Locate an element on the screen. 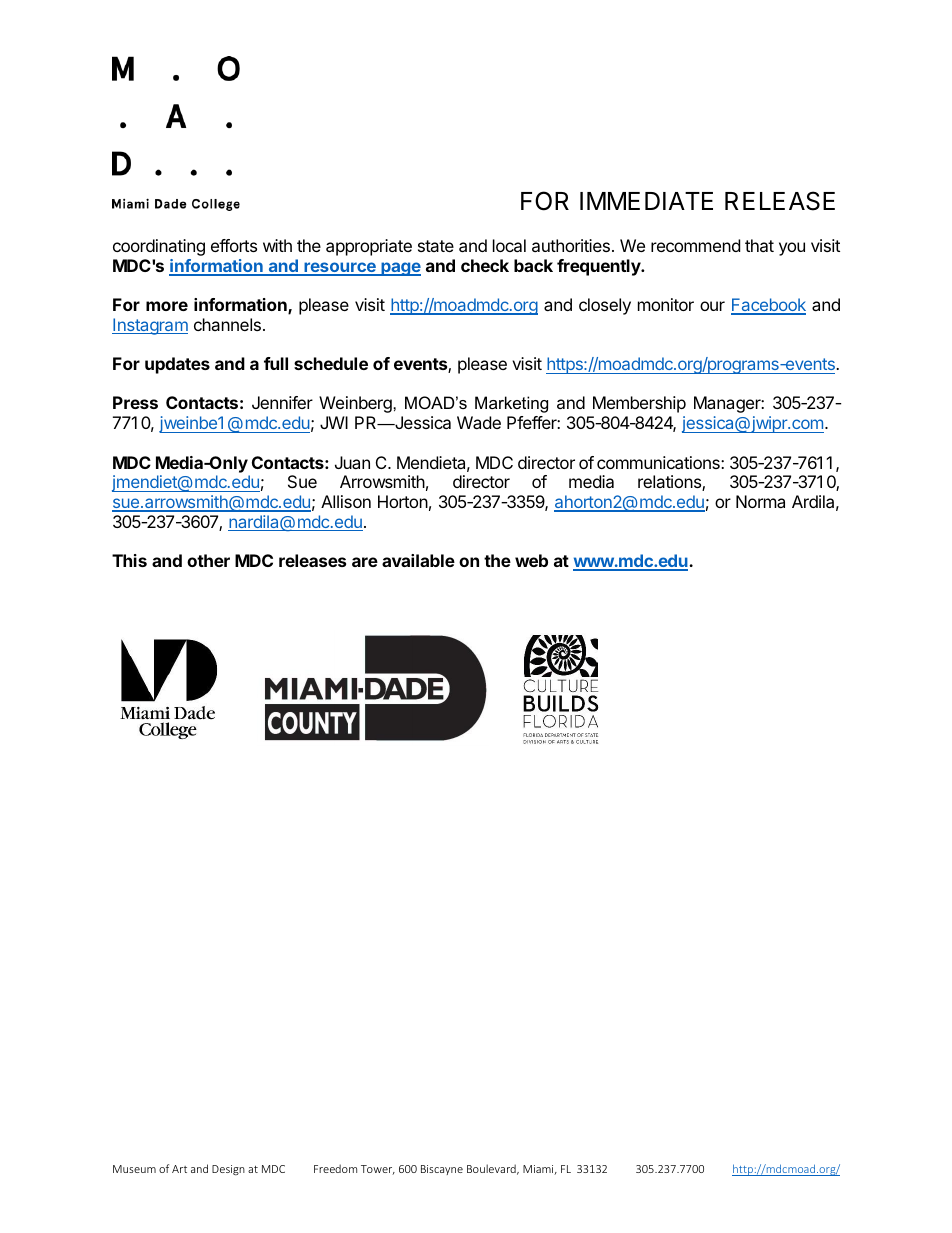 This screenshot has height=1233, width=952. efforts is located at coordinates (234, 245).
